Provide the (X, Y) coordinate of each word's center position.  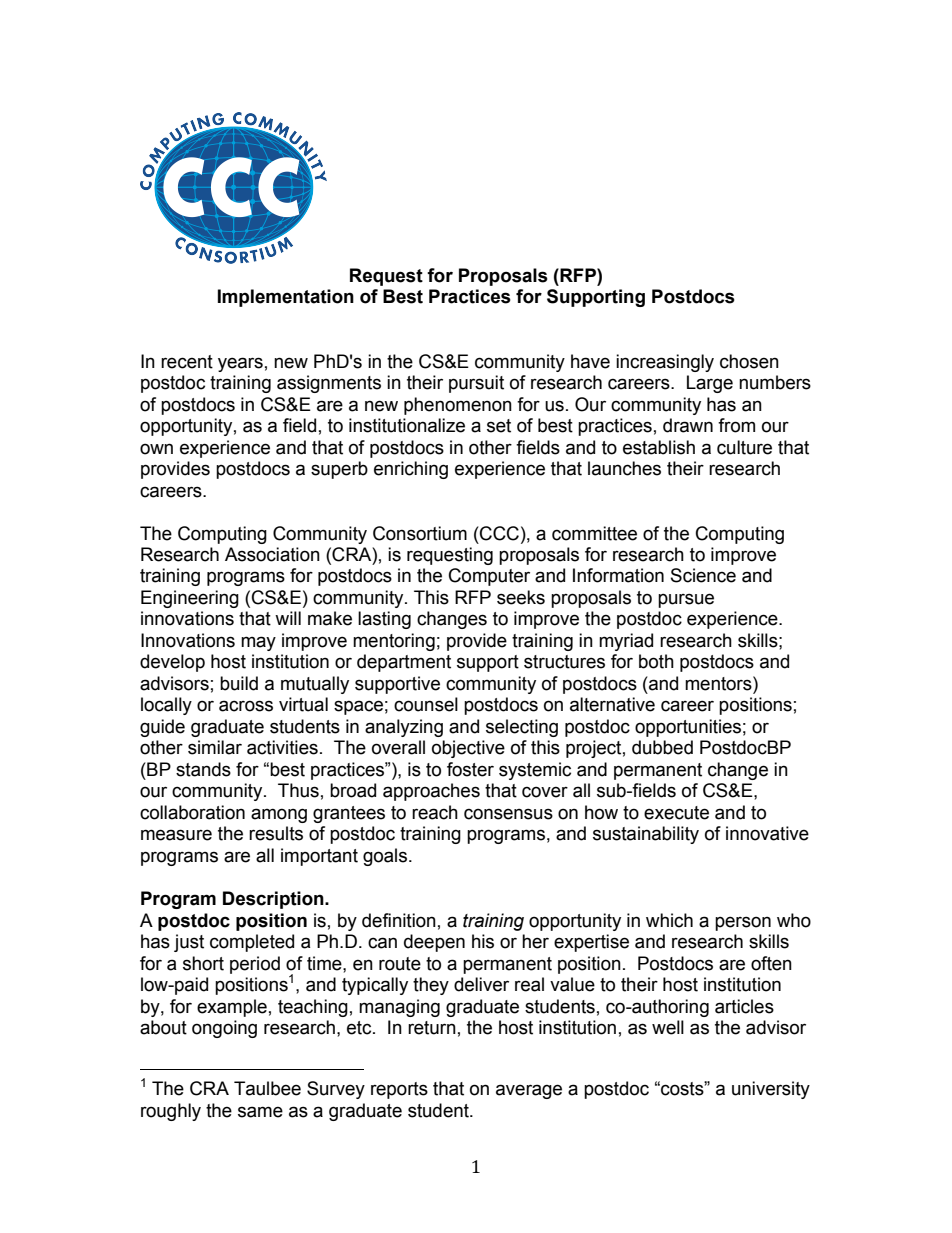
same (260, 1112)
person (743, 923)
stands (203, 769)
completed (252, 943)
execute (676, 813)
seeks (521, 597)
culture (744, 447)
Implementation (286, 298)
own (156, 449)
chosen (749, 361)
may (258, 643)
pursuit (476, 384)
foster (470, 769)
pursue (686, 600)
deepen (434, 943)
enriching (411, 470)
